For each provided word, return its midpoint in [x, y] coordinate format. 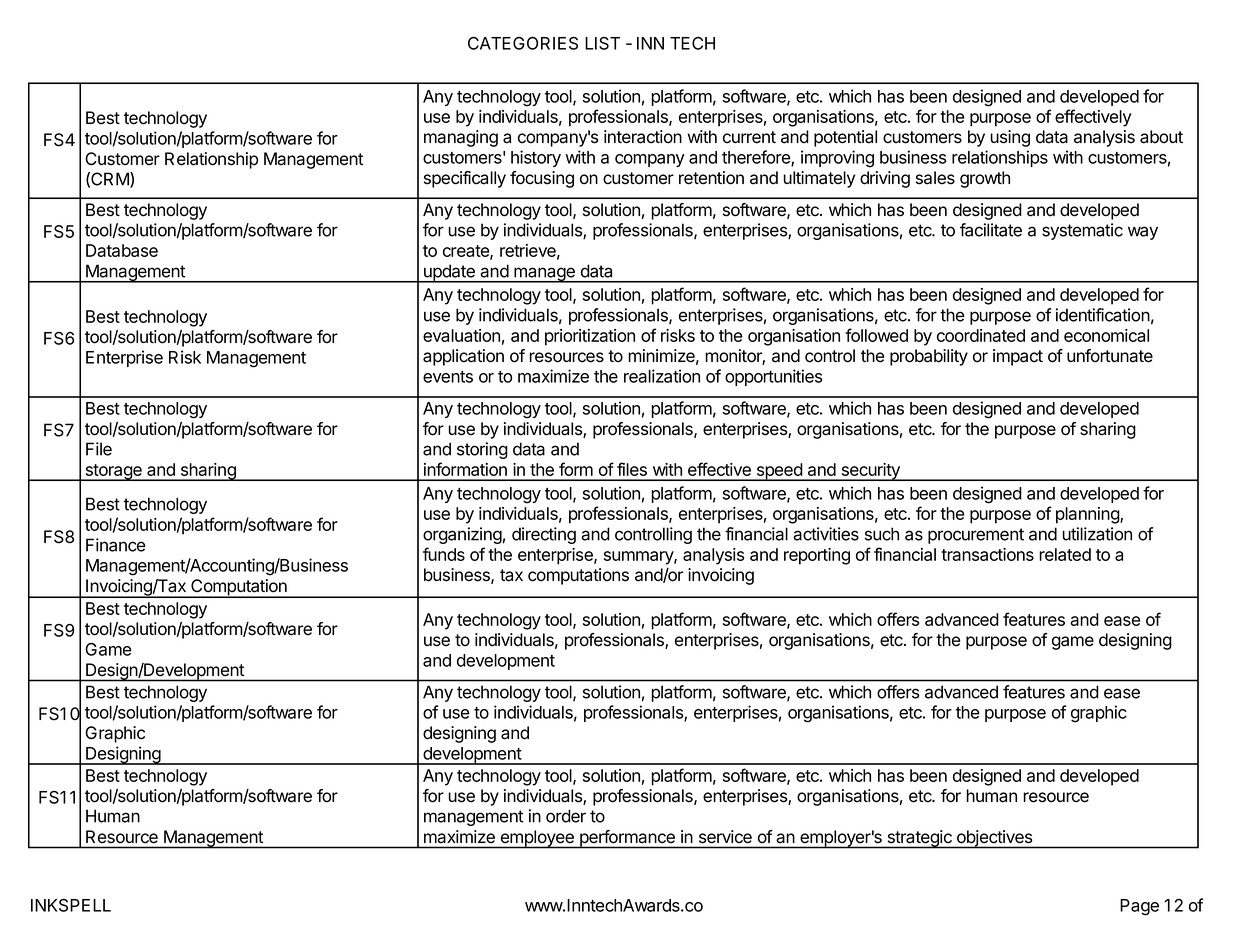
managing [461, 138]
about [1161, 137]
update [449, 273]
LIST [602, 43]
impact [1018, 357]
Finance [116, 545]
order [566, 816]
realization [662, 376]
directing [544, 535]
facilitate [991, 230]
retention [711, 178]
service [725, 836]
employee [537, 839]
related [1065, 554]
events [448, 377]
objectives [994, 839]
